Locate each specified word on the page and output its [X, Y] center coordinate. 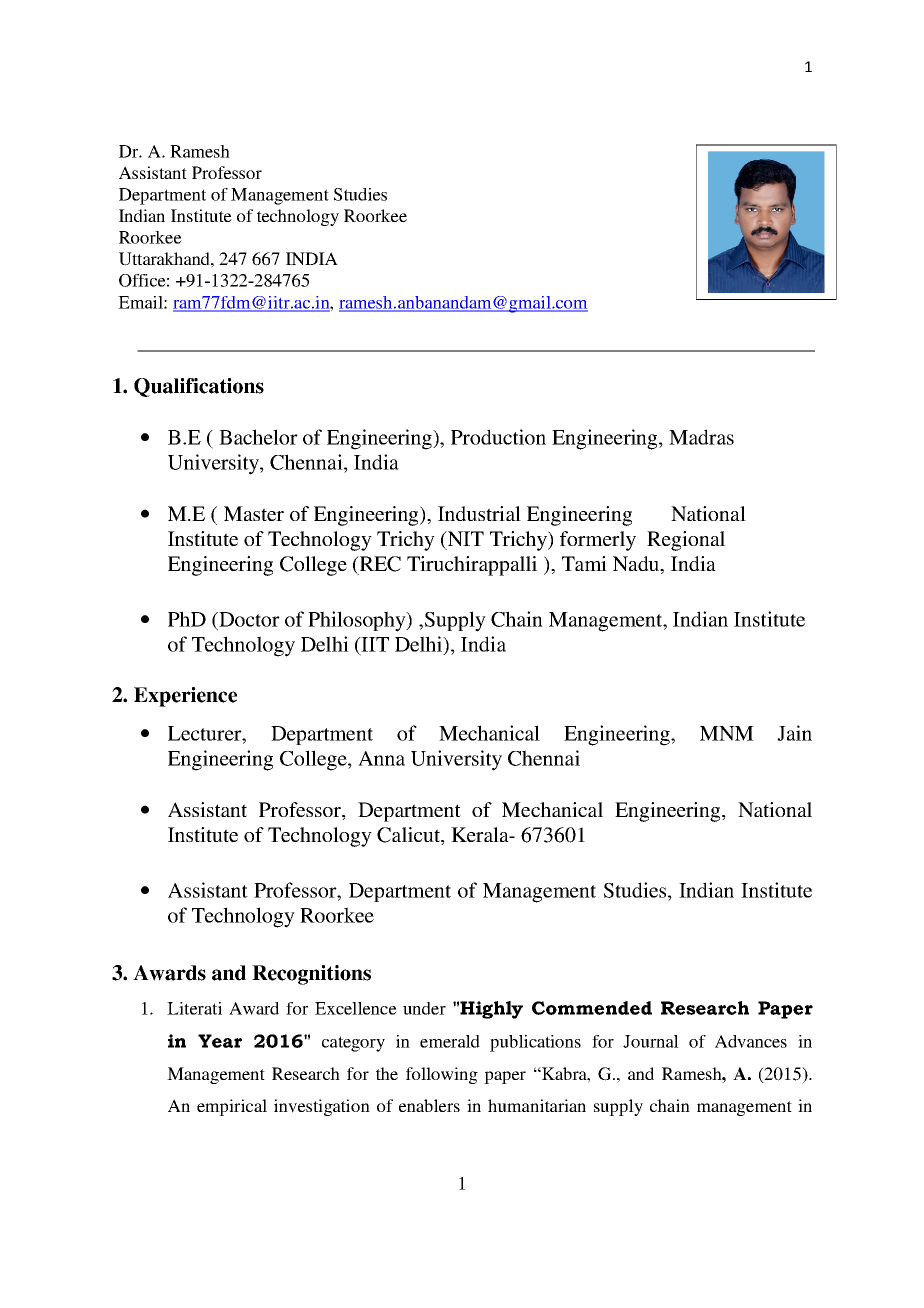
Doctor [248, 619]
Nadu [637, 565]
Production [498, 437]
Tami [584, 563]
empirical [232, 1107]
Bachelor [258, 437]
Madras [701, 437]
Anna [381, 758]
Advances [751, 1041]
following [442, 1075]
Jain [794, 733]
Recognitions [311, 975]
